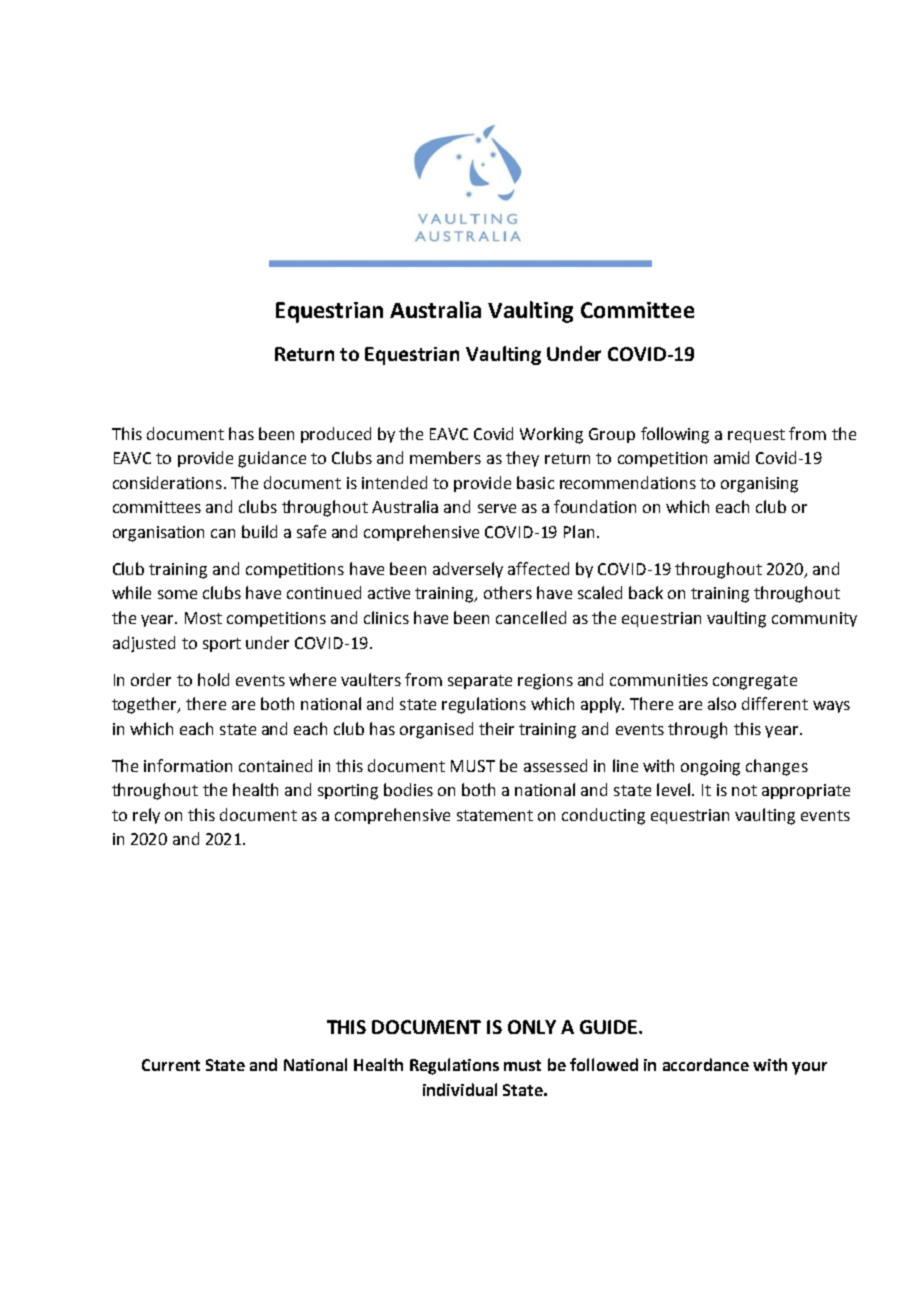  Describe the element at coordinates (603, 816) in the screenshot. I see `conducting` at that location.
